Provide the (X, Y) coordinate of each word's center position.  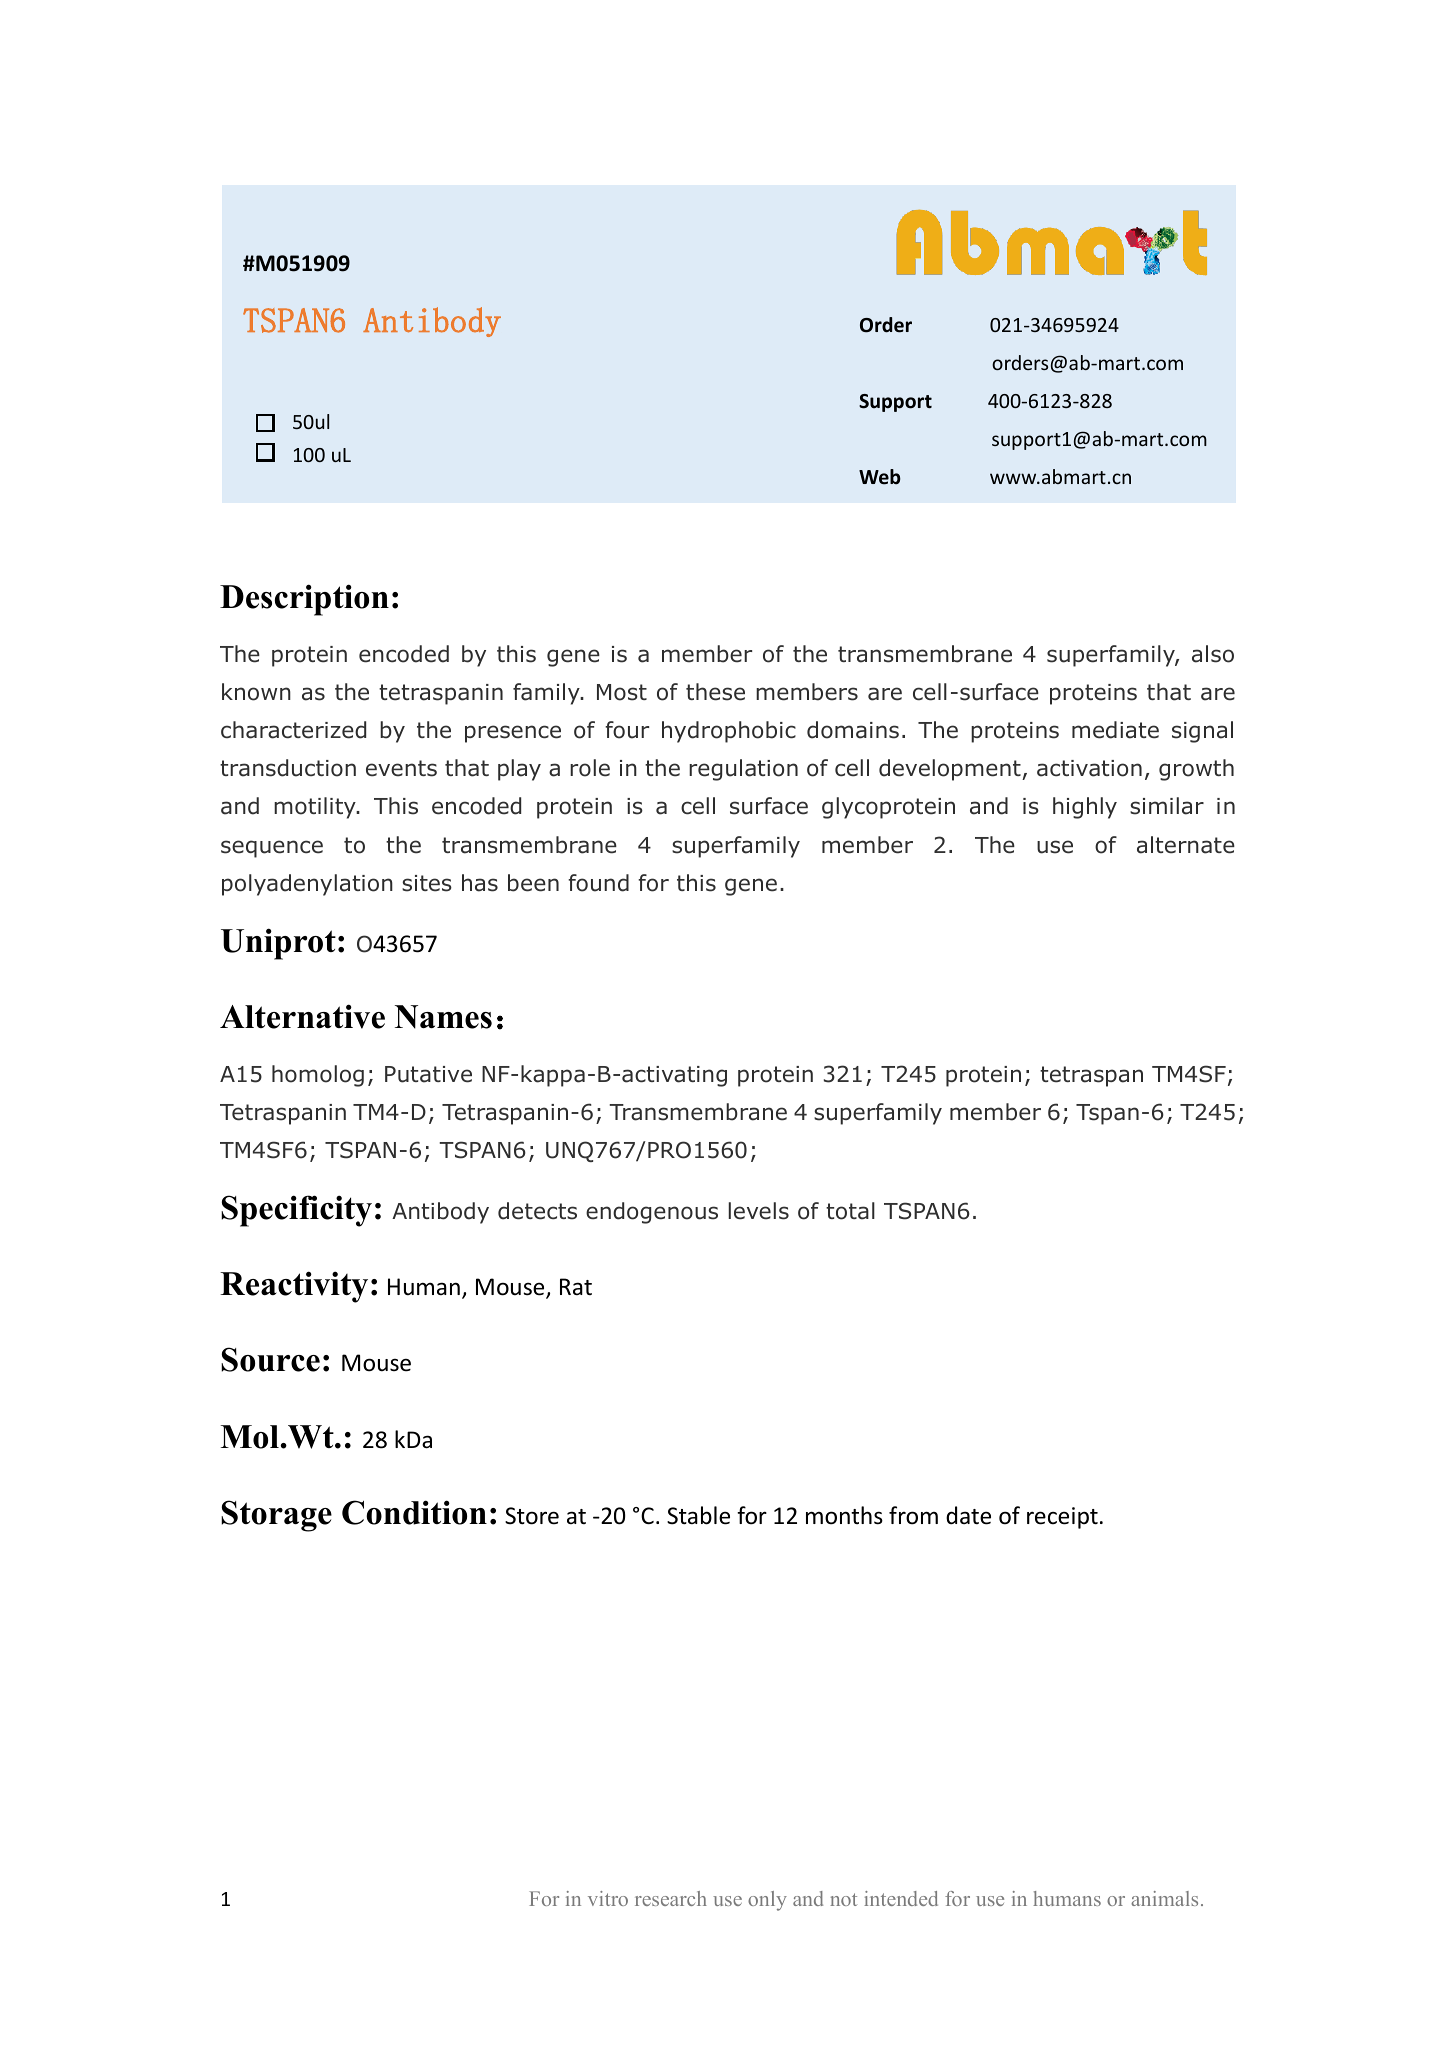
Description (304, 600)
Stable (698, 1515)
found (598, 883)
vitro (608, 1898)
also (1213, 654)
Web (880, 477)
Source (270, 1359)
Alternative (302, 1016)
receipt (1062, 1518)
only (767, 1901)
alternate (1186, 845)
